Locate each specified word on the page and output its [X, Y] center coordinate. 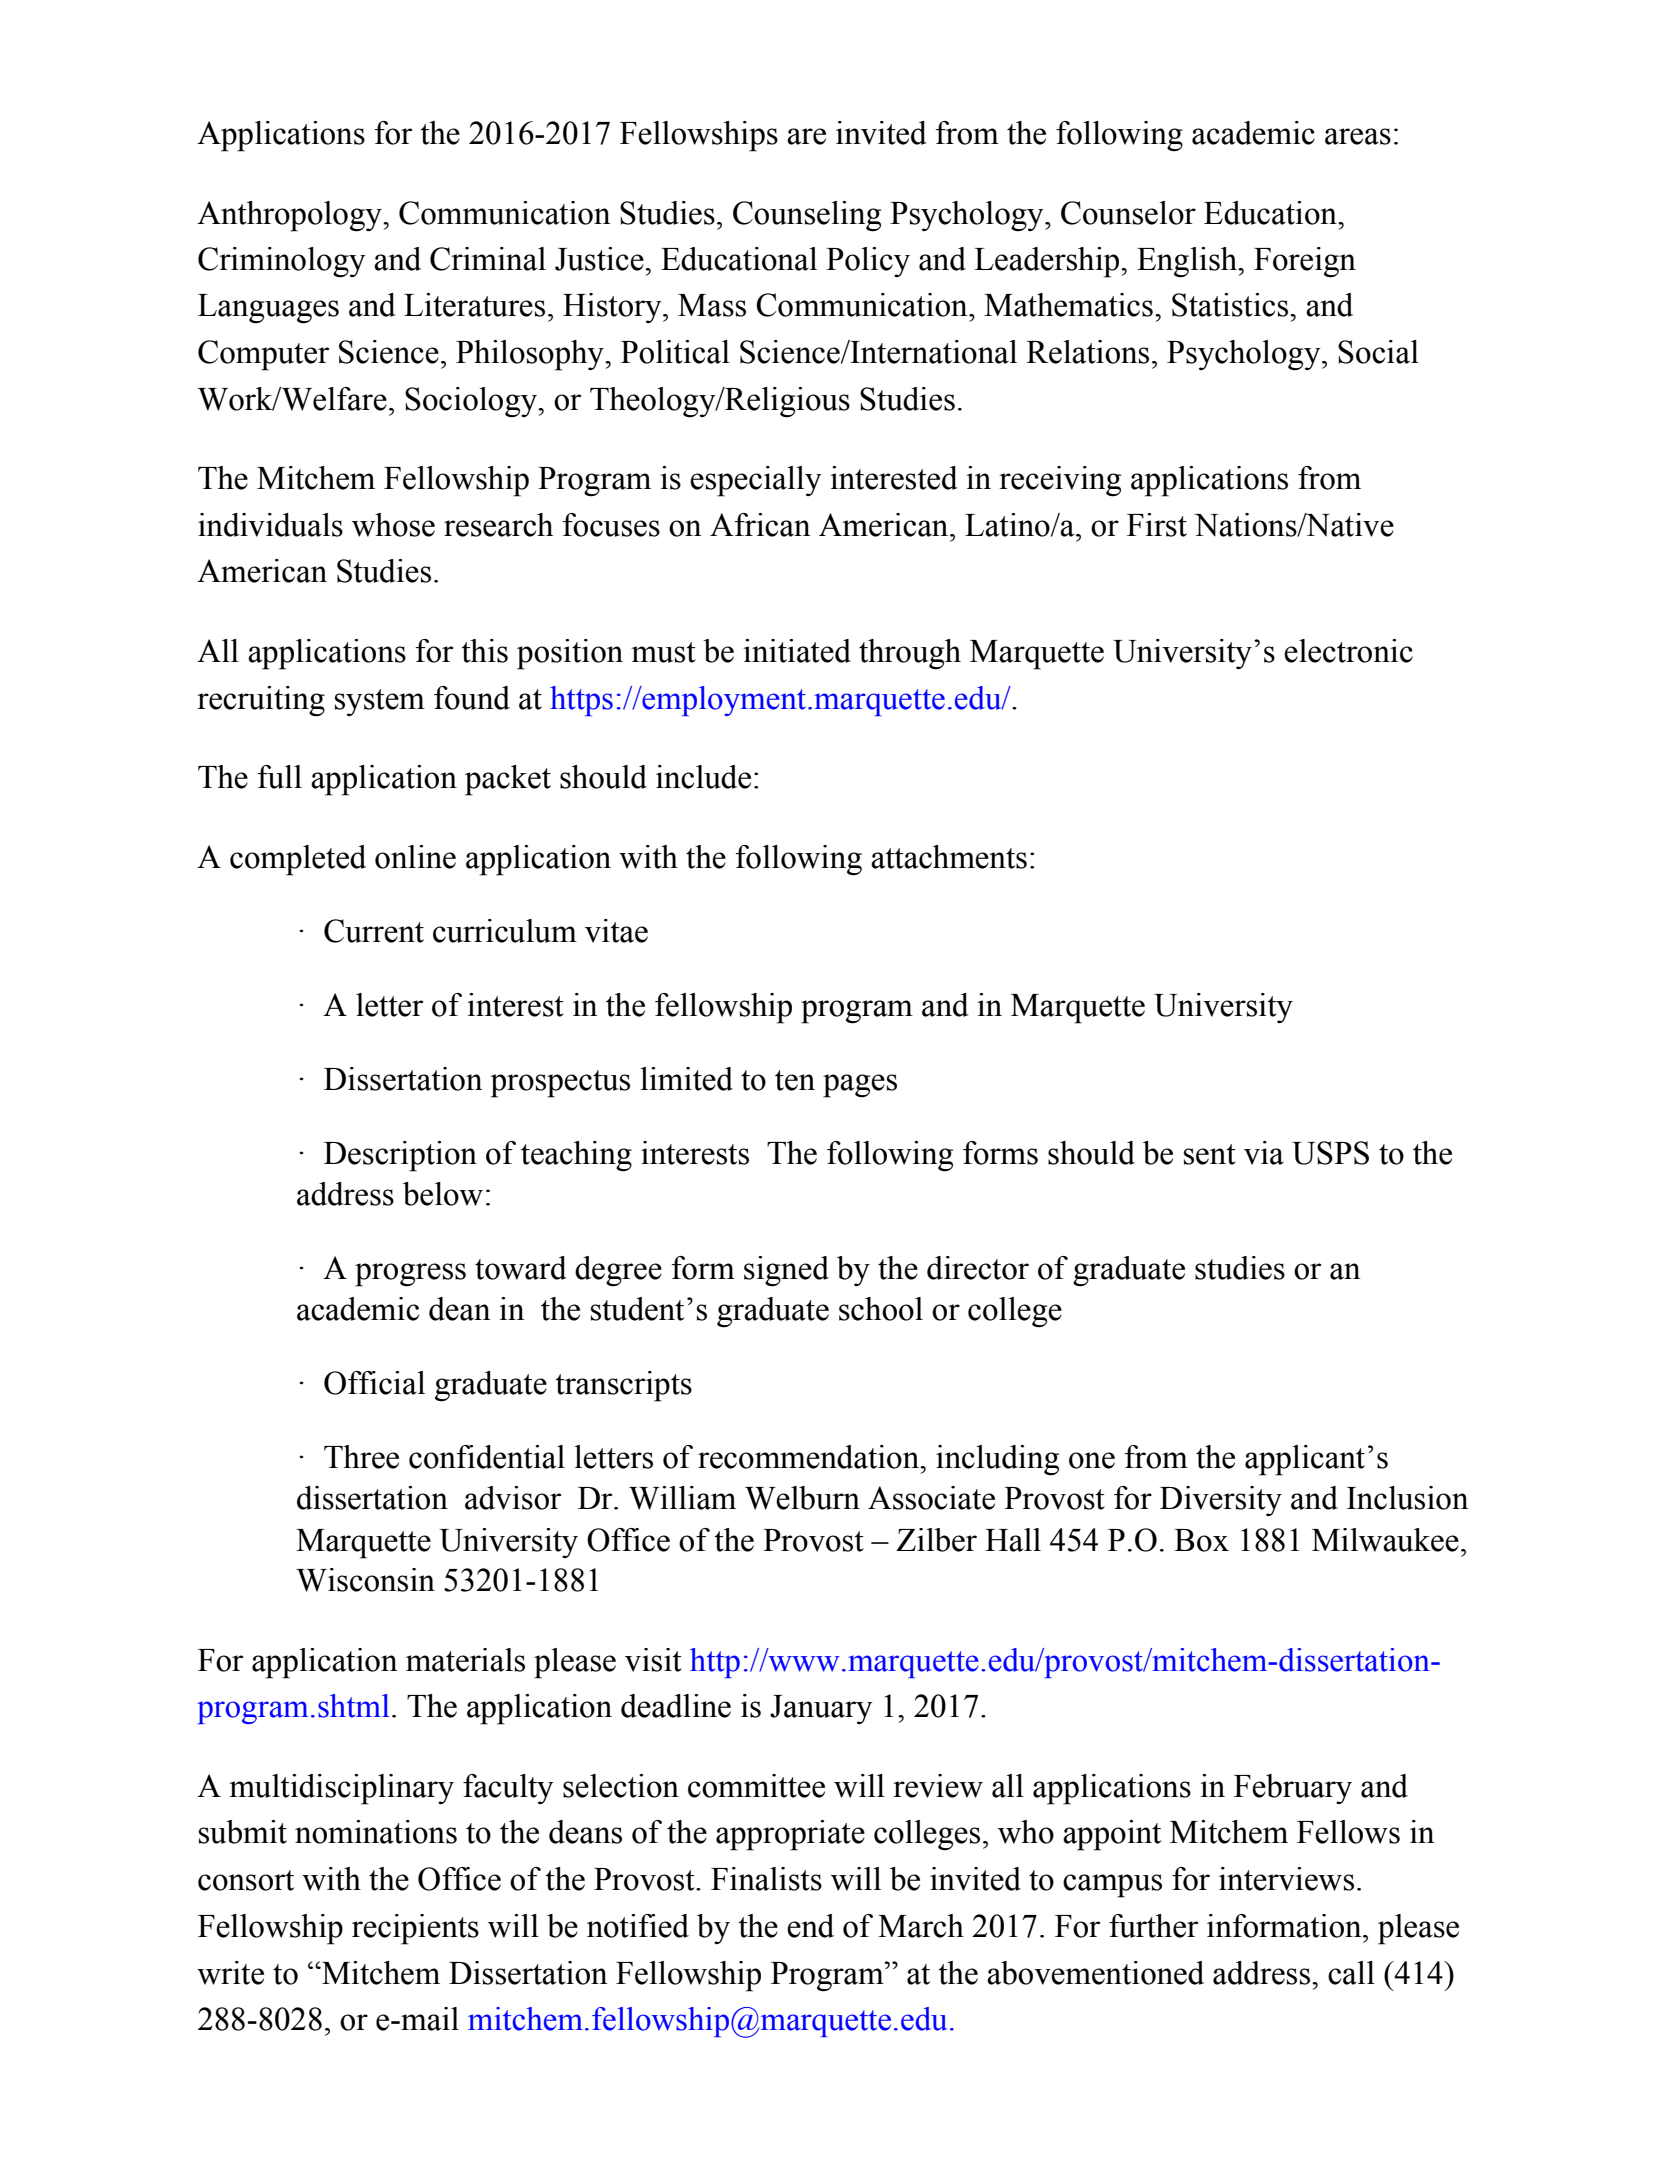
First [1157, 525]
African [760, 525]
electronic [1348, 651]
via [1264, 1153]
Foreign [1305, 262]
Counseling [807, 216]
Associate [931, 1498]
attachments [949, 857]
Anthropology [290, 216]
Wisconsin [365, 1580]
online [415, 857]
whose [393, 525]
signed [786, 1271]
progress [410, 1275]
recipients [415, 1929]
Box [1201, 1540]
